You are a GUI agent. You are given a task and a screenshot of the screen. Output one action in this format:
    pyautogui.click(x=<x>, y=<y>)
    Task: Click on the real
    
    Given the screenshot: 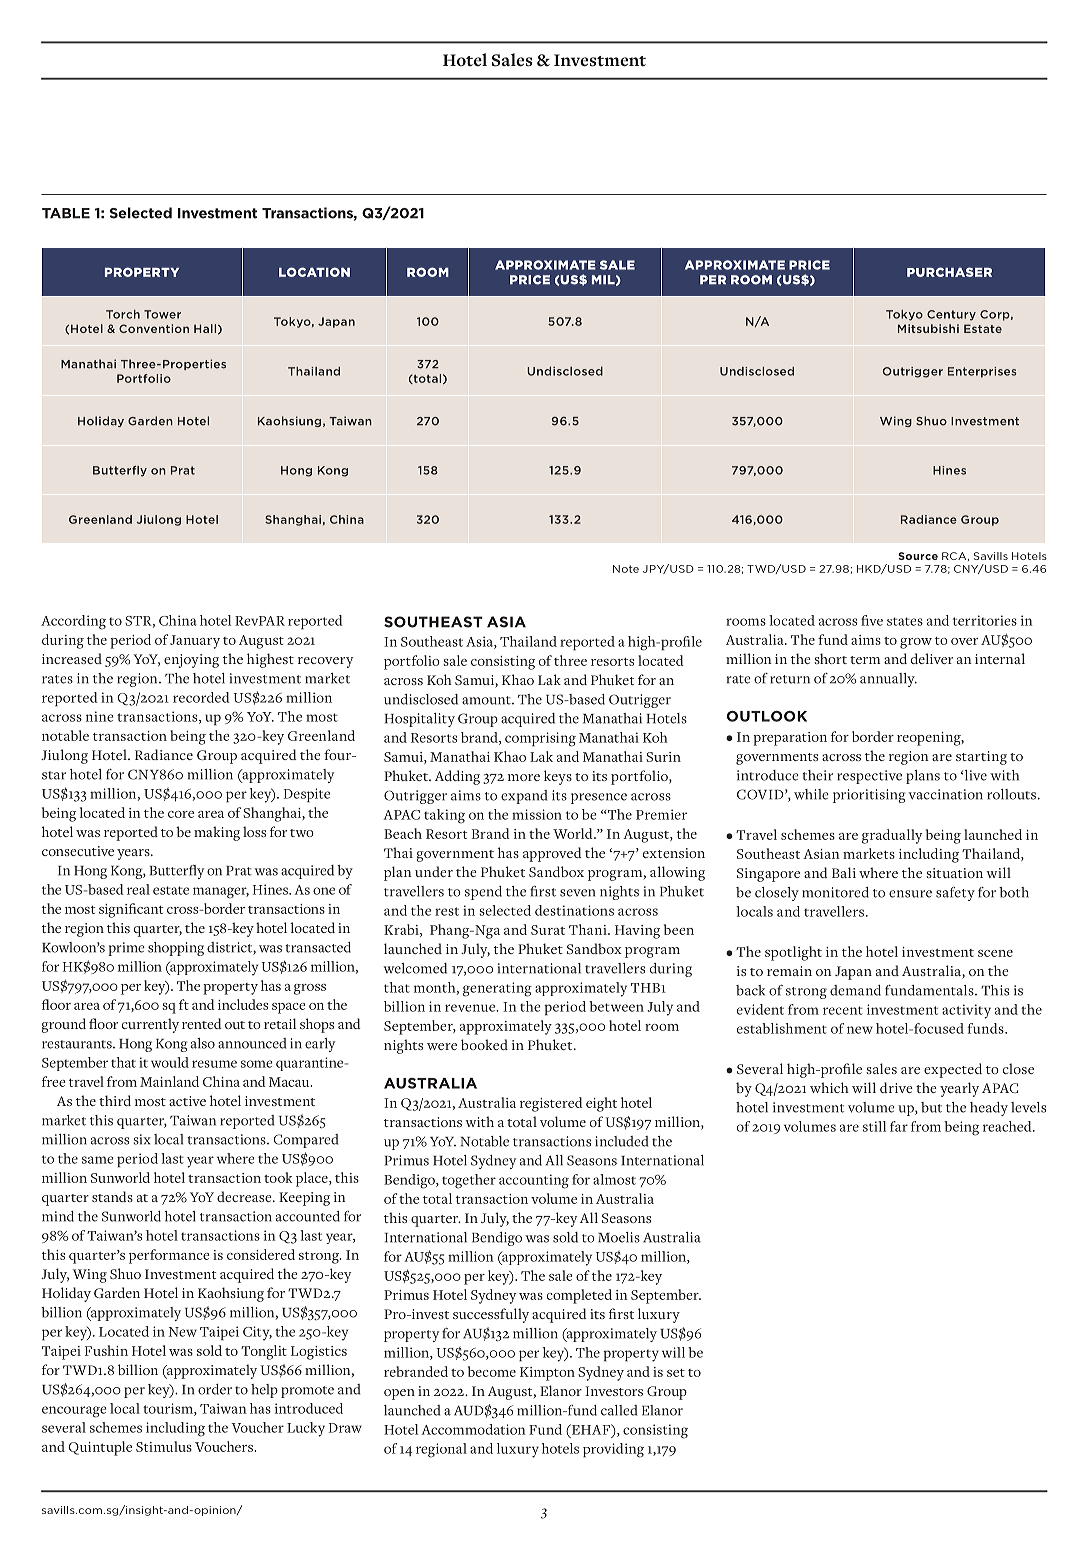 What is the action you would take?
    pyautogui.click(x=138, y=889)
